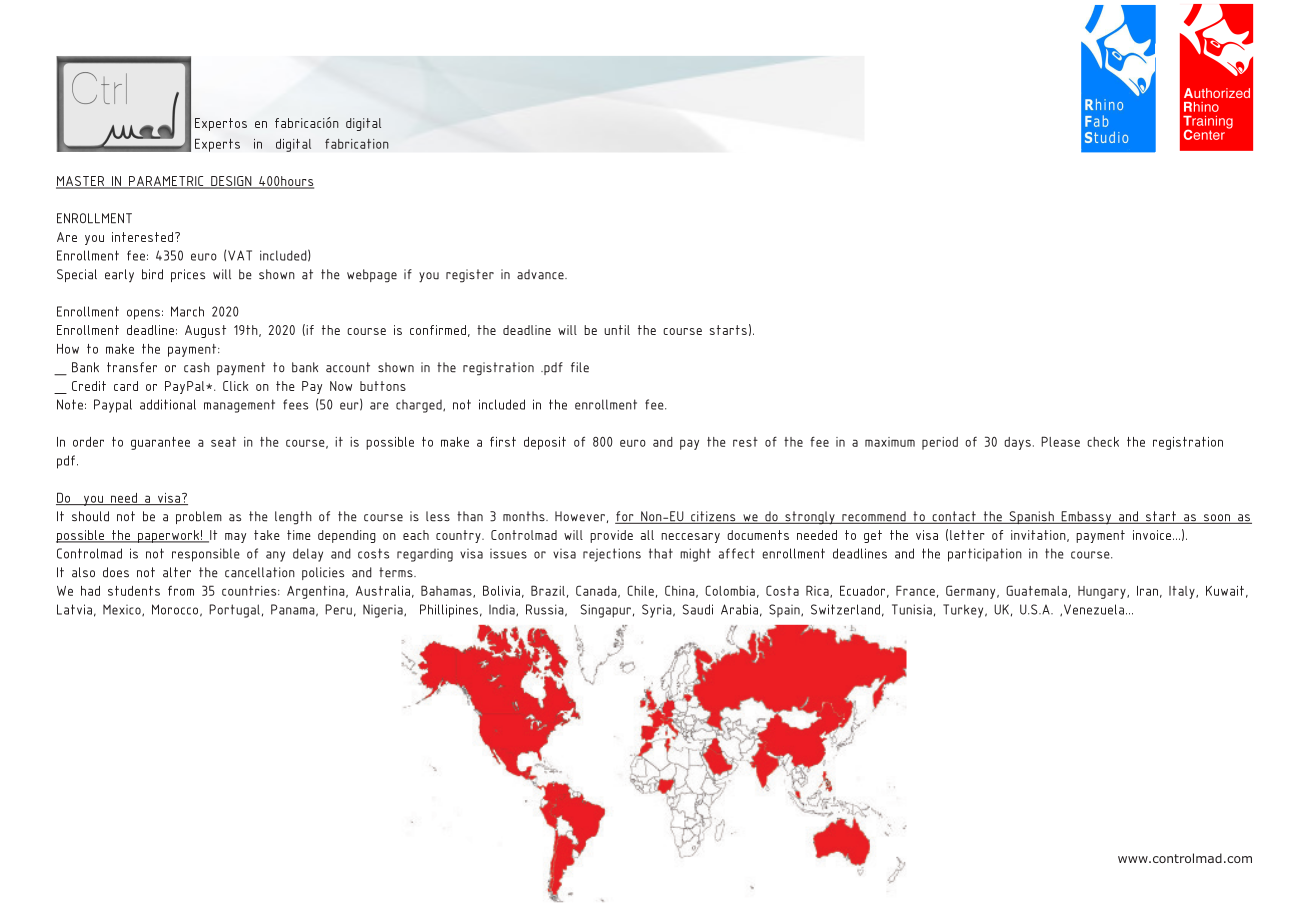 The image size is (1308, 924). What do you see at coordinates (217, 145) in the image?
I see `Experts` at bounding box center [217, 145].
